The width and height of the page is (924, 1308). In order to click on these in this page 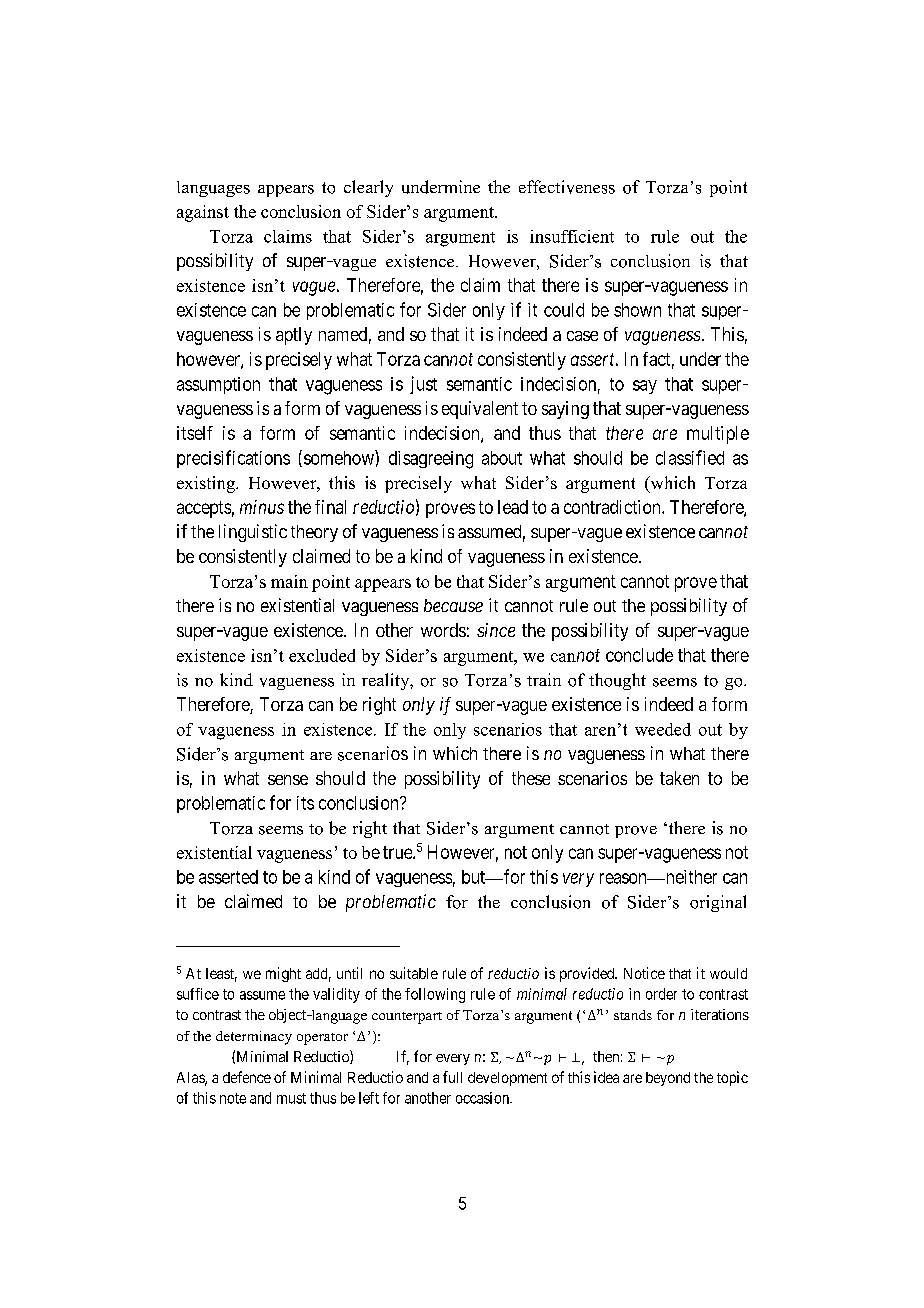, I will do `click(531, 778)`.
